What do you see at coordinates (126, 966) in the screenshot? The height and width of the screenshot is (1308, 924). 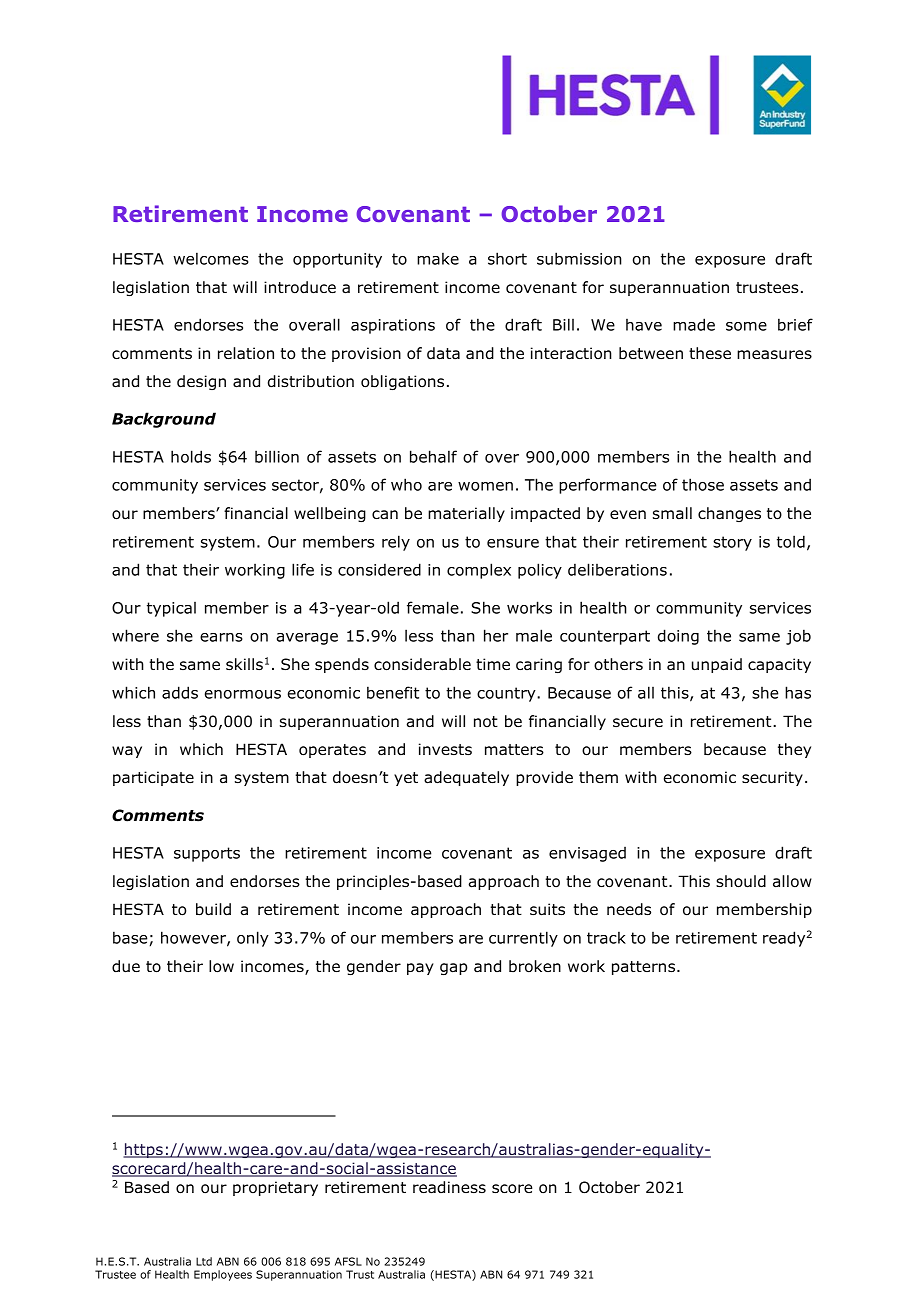 I see `due` at bounding box center [126, 966].
